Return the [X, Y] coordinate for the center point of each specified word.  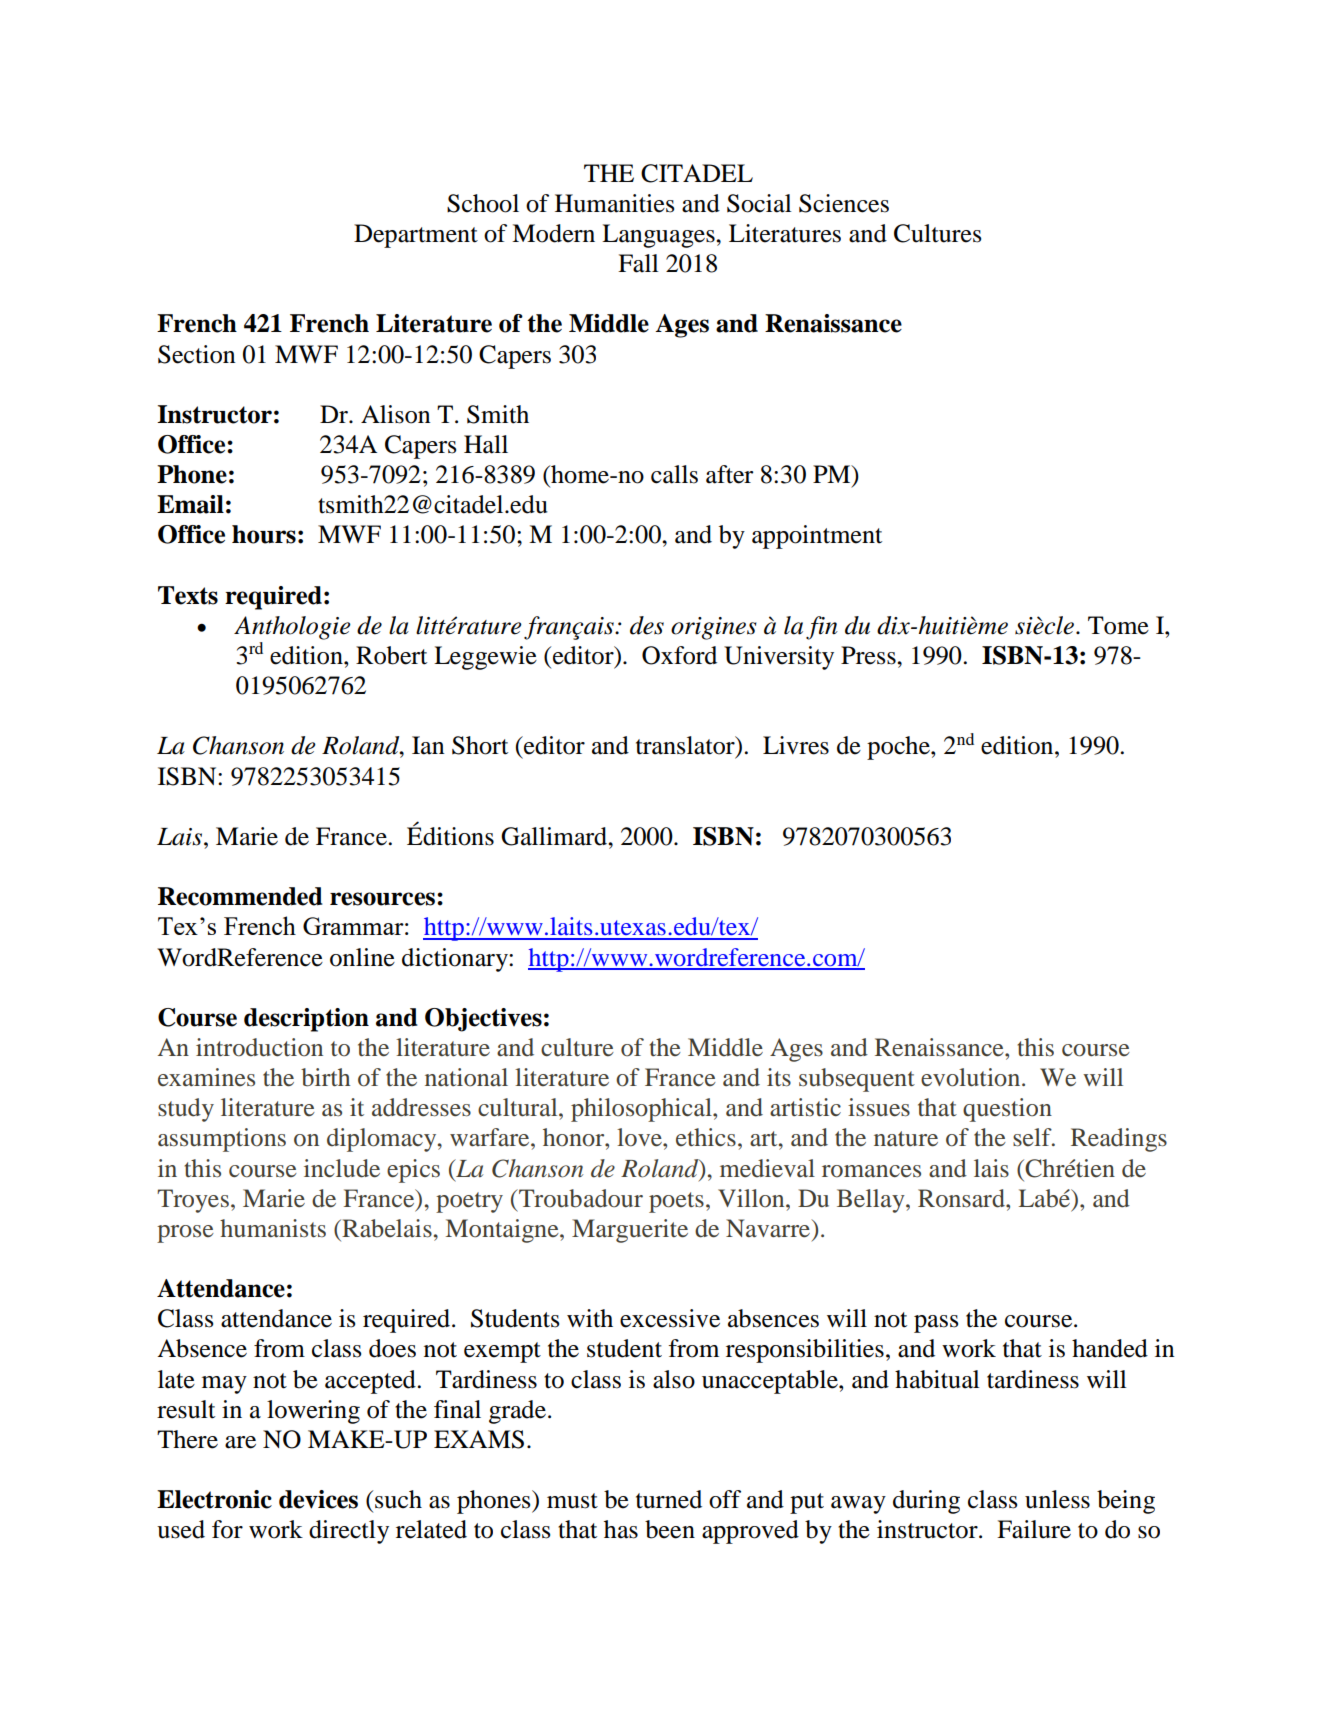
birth [325, 1077]
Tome [1118, 625]
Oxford [679, 655]
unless [1057, 1499]
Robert [391, 655]
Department [416, 236]
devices [318, 1499]
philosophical [642, 1110]
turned [669, 1499]
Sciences [844, 203]
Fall [638, 263]
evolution [972, 1077]
